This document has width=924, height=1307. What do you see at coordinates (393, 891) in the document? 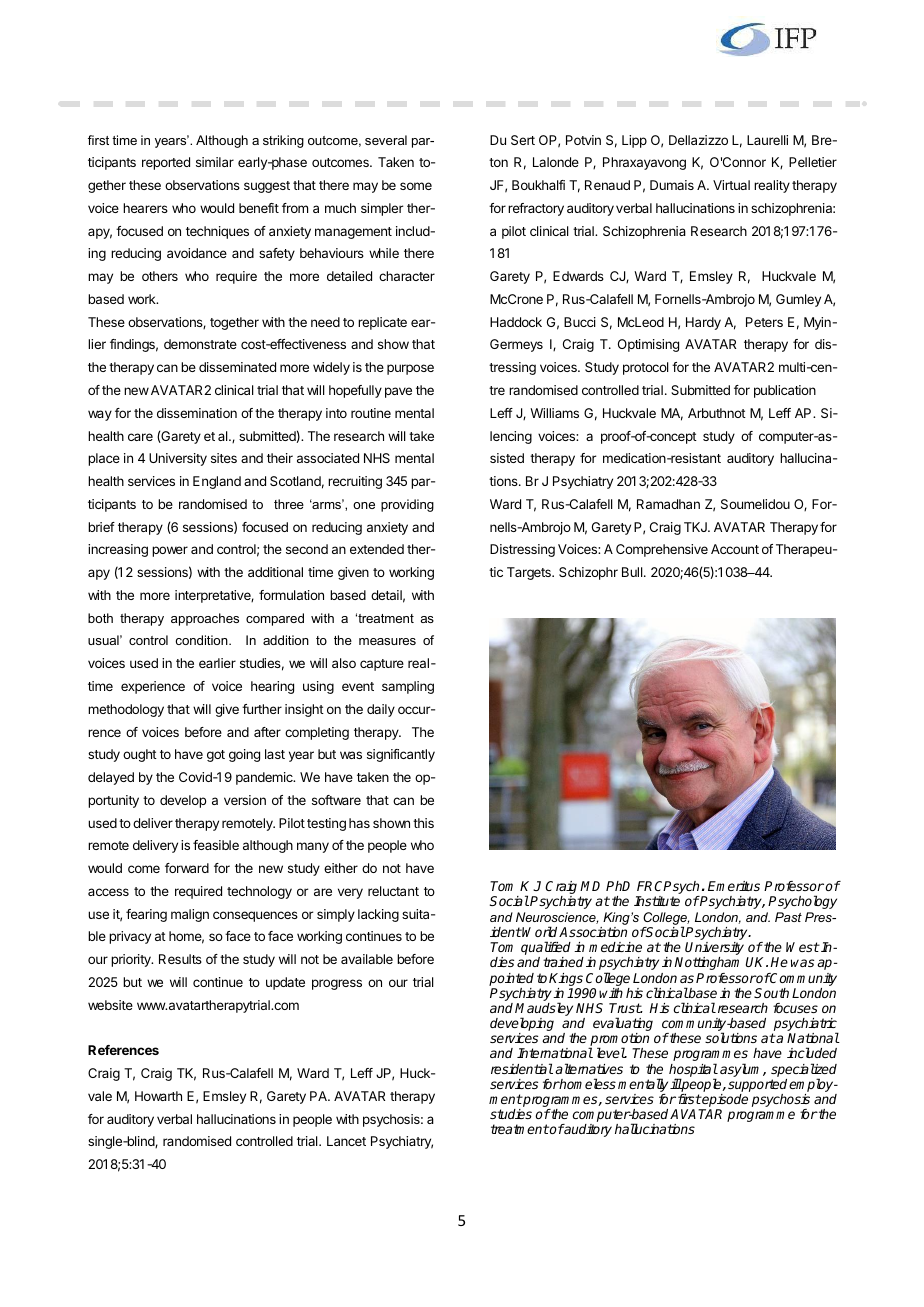
I see `reluctant` at bounding box center [393, 891].
